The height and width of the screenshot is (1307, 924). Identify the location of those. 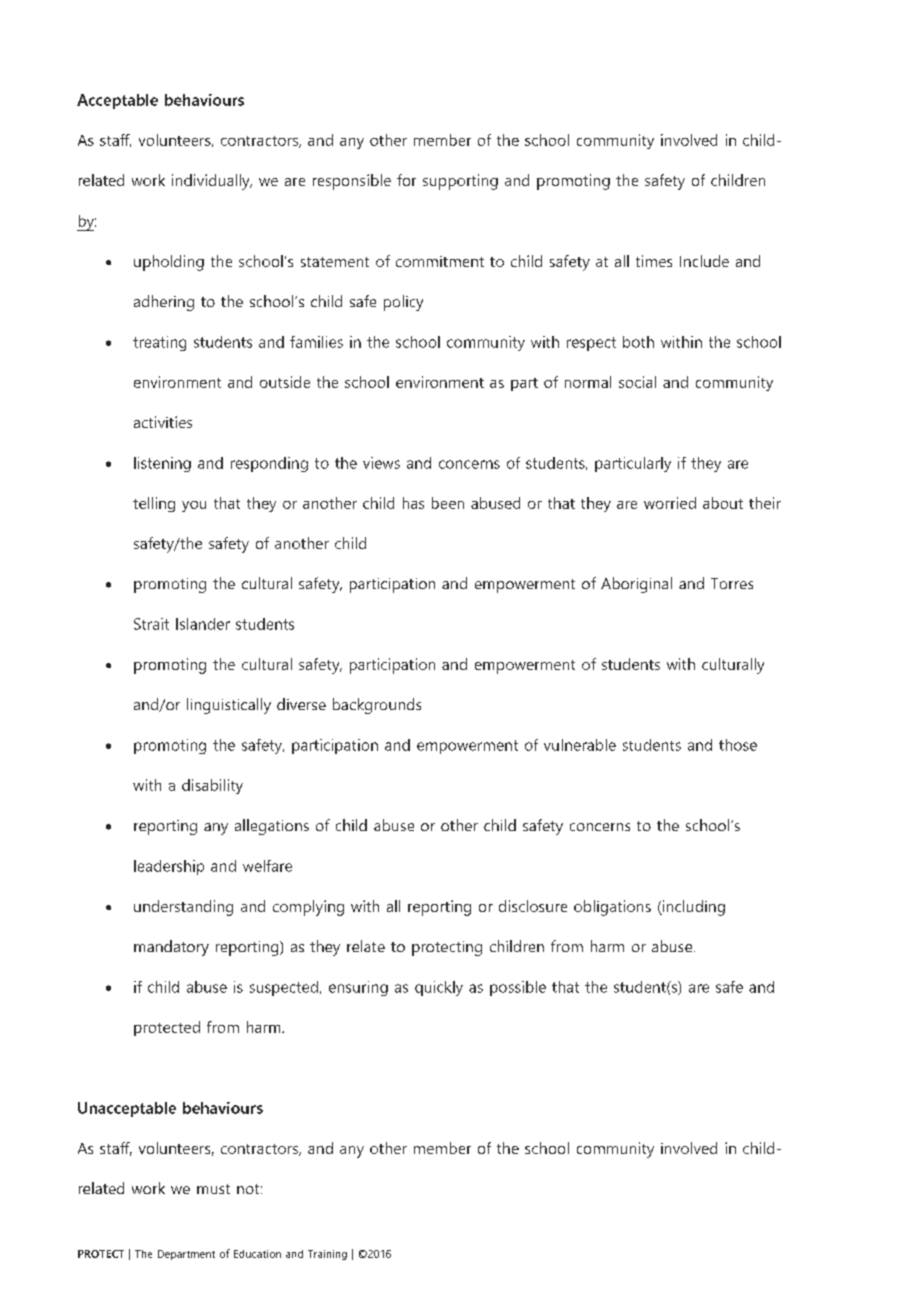
(738, 745).
